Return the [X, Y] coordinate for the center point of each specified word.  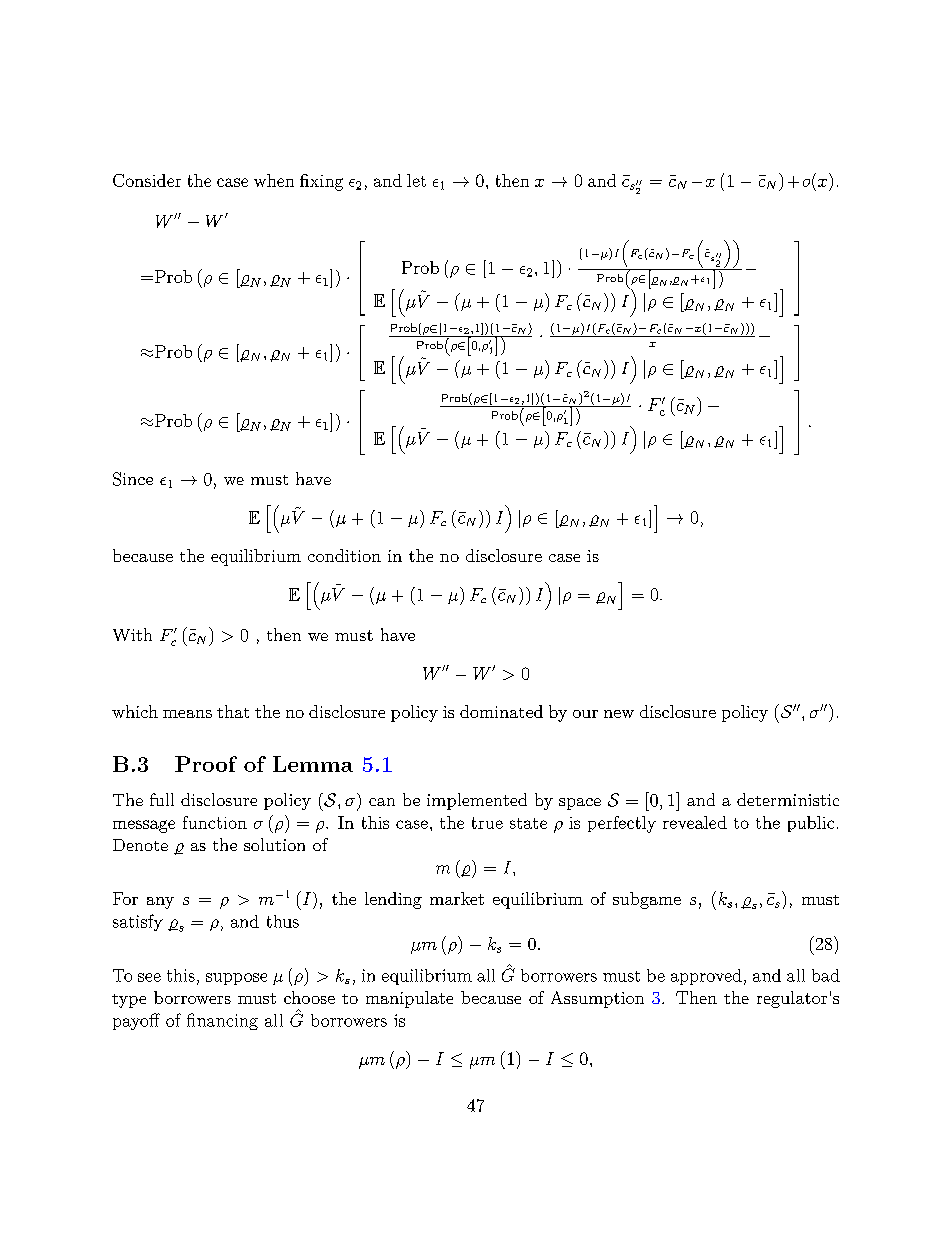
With [132, 634]
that [233, 711]
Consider [147, 180]
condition [344, 555]
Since [133, 479]
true [487, 823]
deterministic [788, 799]
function [215, 822]
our [585, 714]
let [416, 180]
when [274, 180]
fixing [321, 182]
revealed [695, 822]
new [619, 714]
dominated [501, 711]
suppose [236, 979]
